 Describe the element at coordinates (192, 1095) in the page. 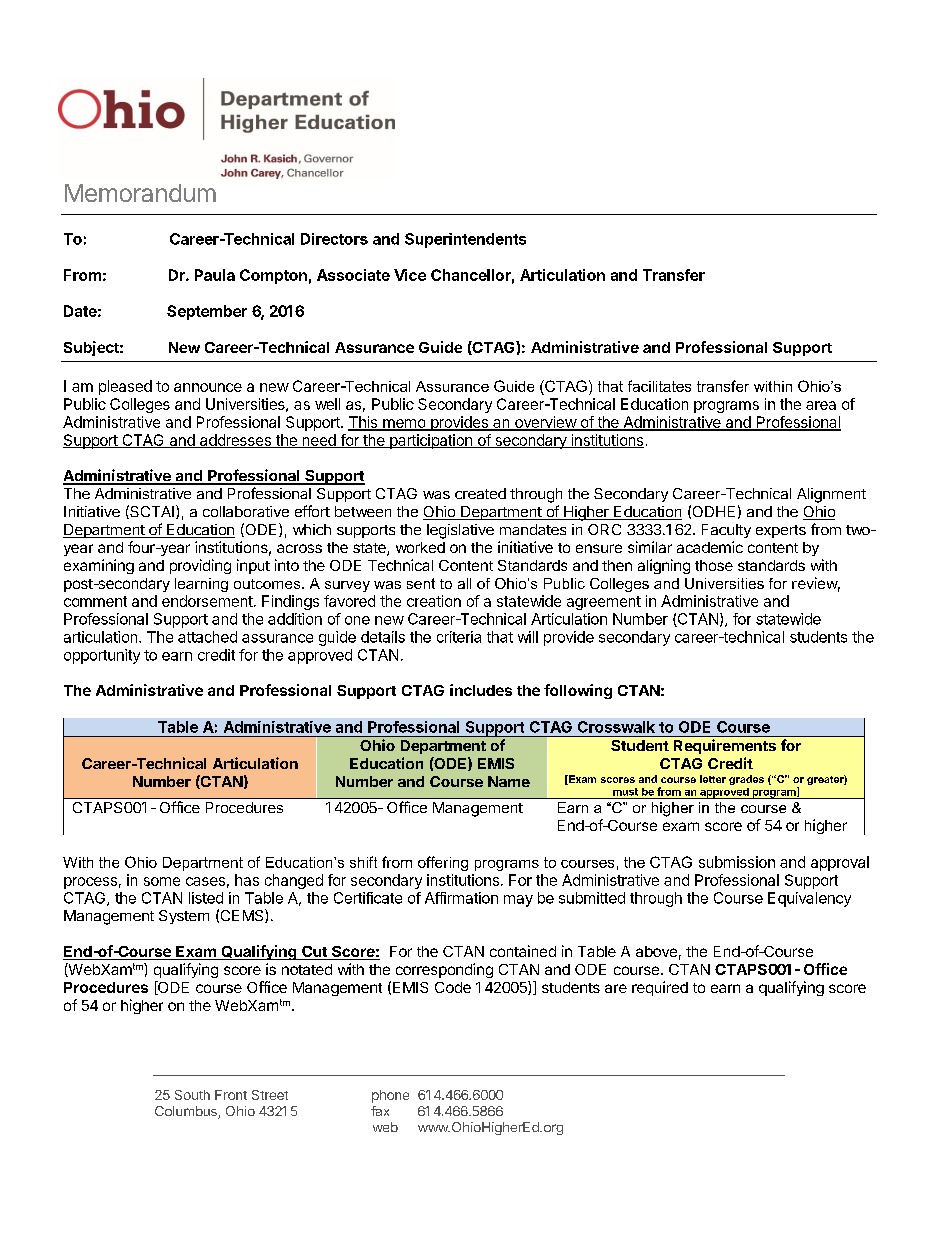

I see `South` at that location.
